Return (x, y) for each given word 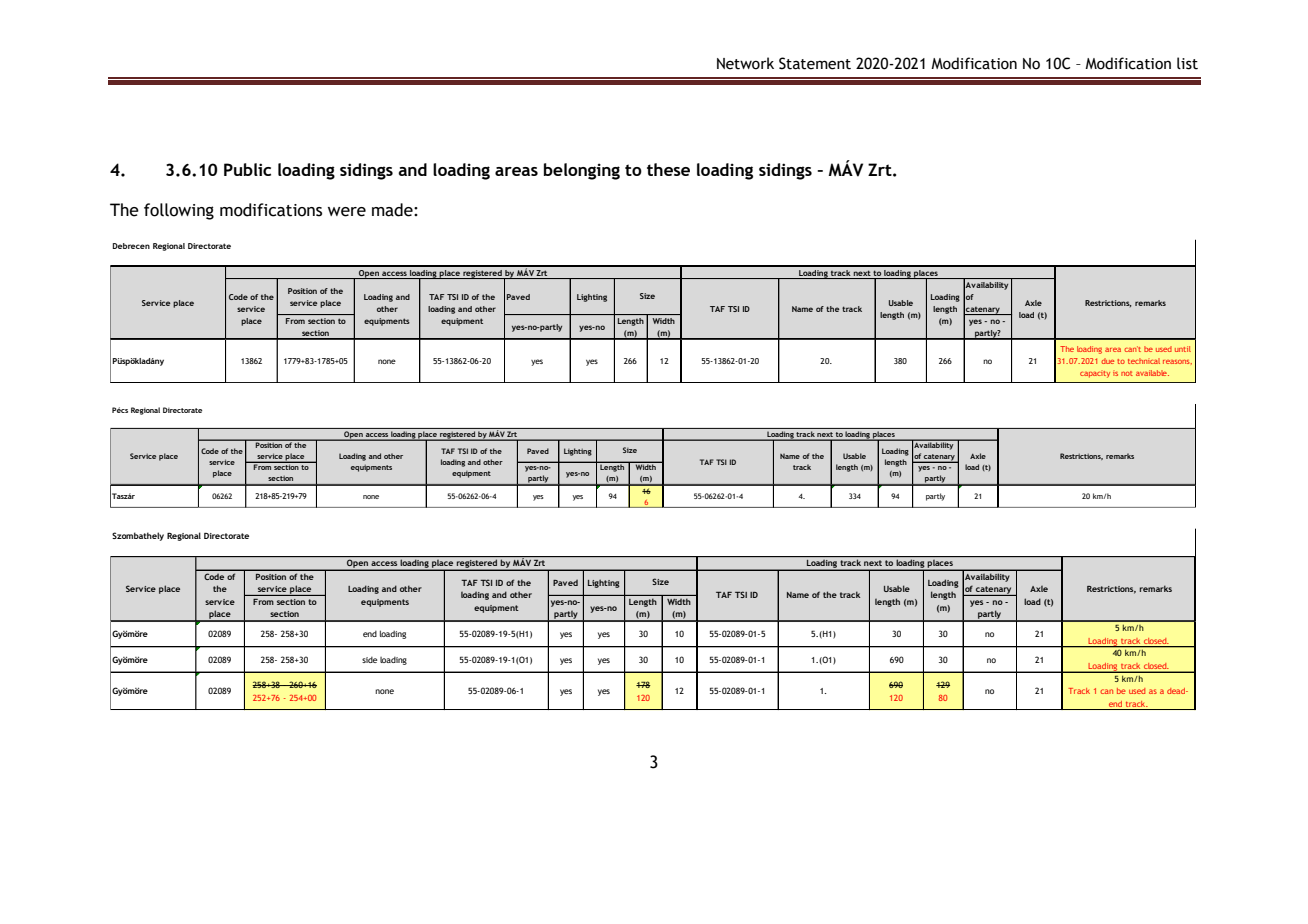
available (1152, 373)
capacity (1095, 374)
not (1127, 373)
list (1187, 63)
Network (745, 63)
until (1183, 349)
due (1107, 361)
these (668, 169)
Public (247, 169)
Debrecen (131, 246)
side (369, 659)
